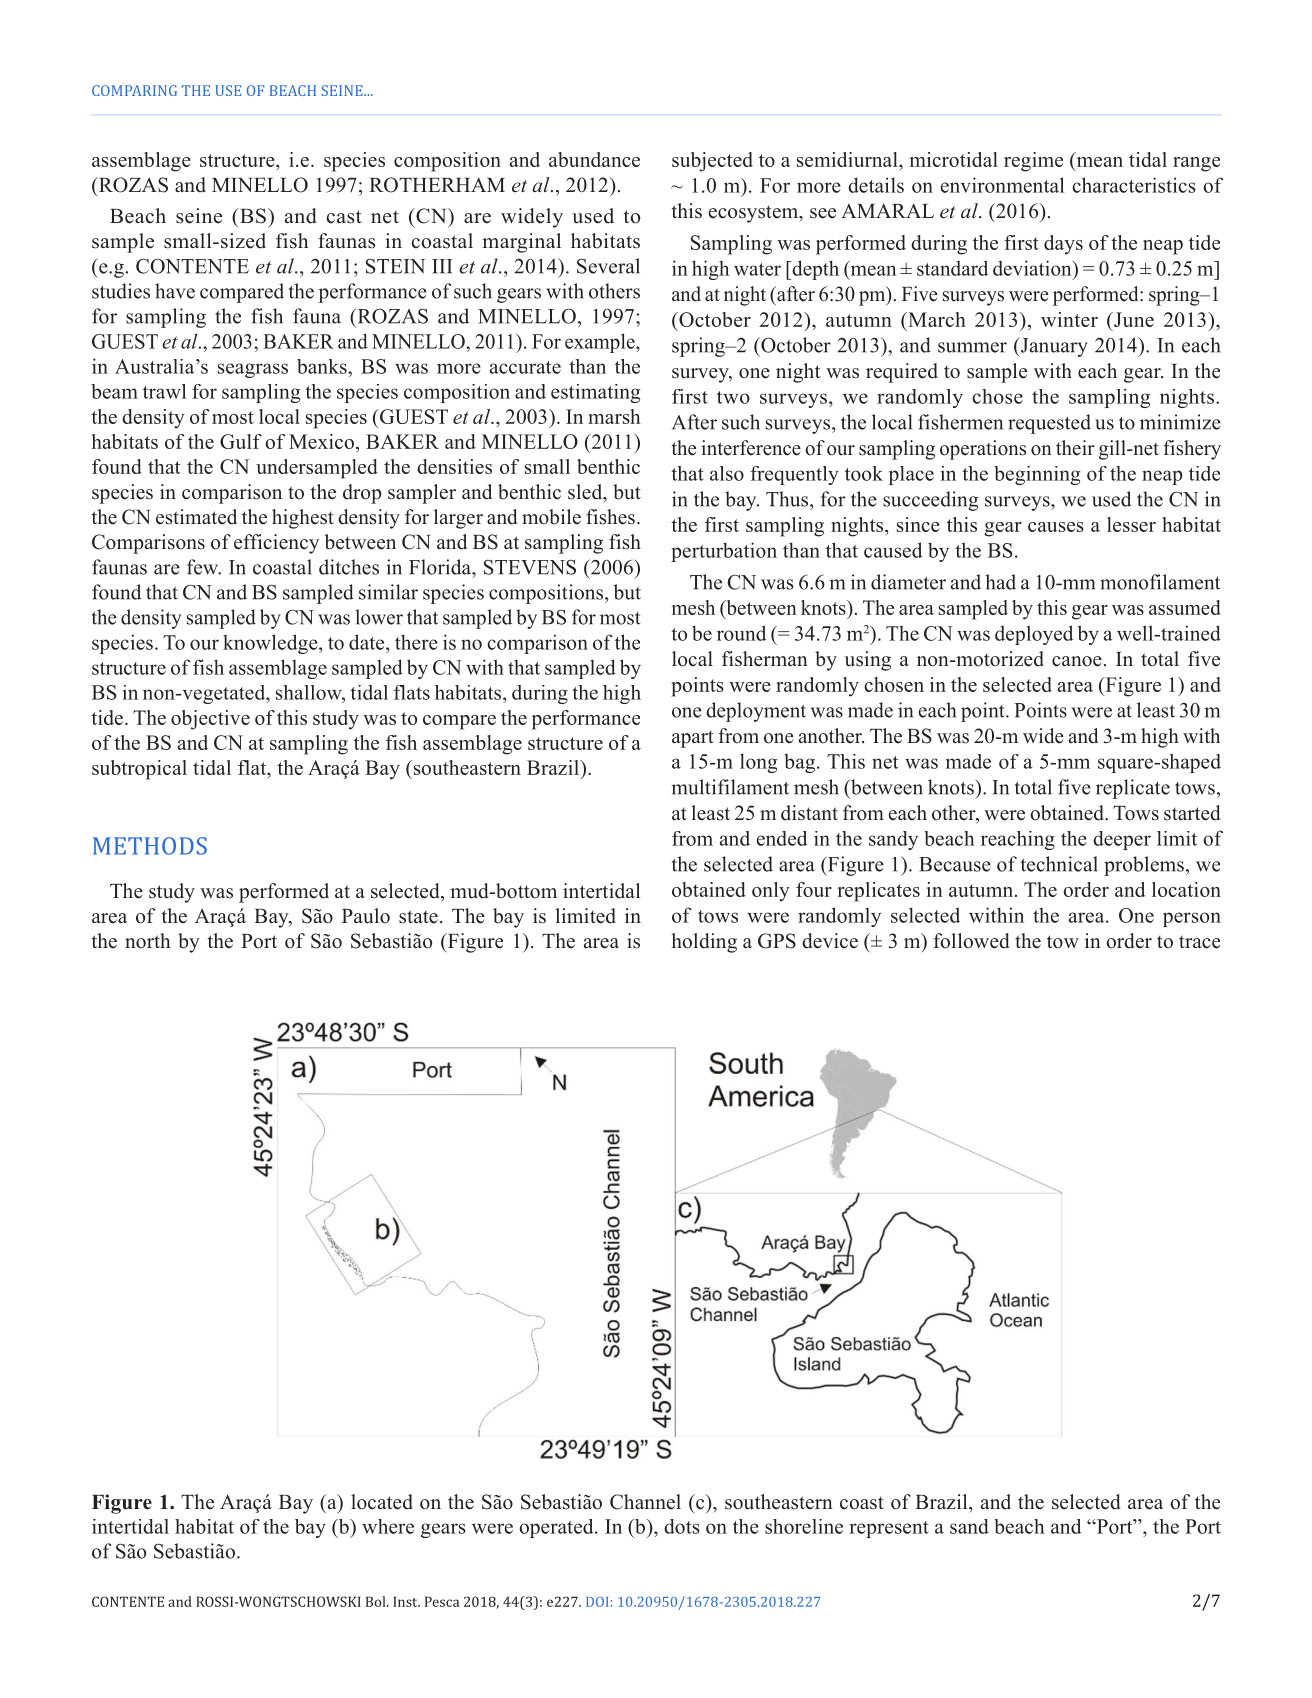  Describe the element at coordinates (271, 644) in the image. I see `knowledge` at that location.
